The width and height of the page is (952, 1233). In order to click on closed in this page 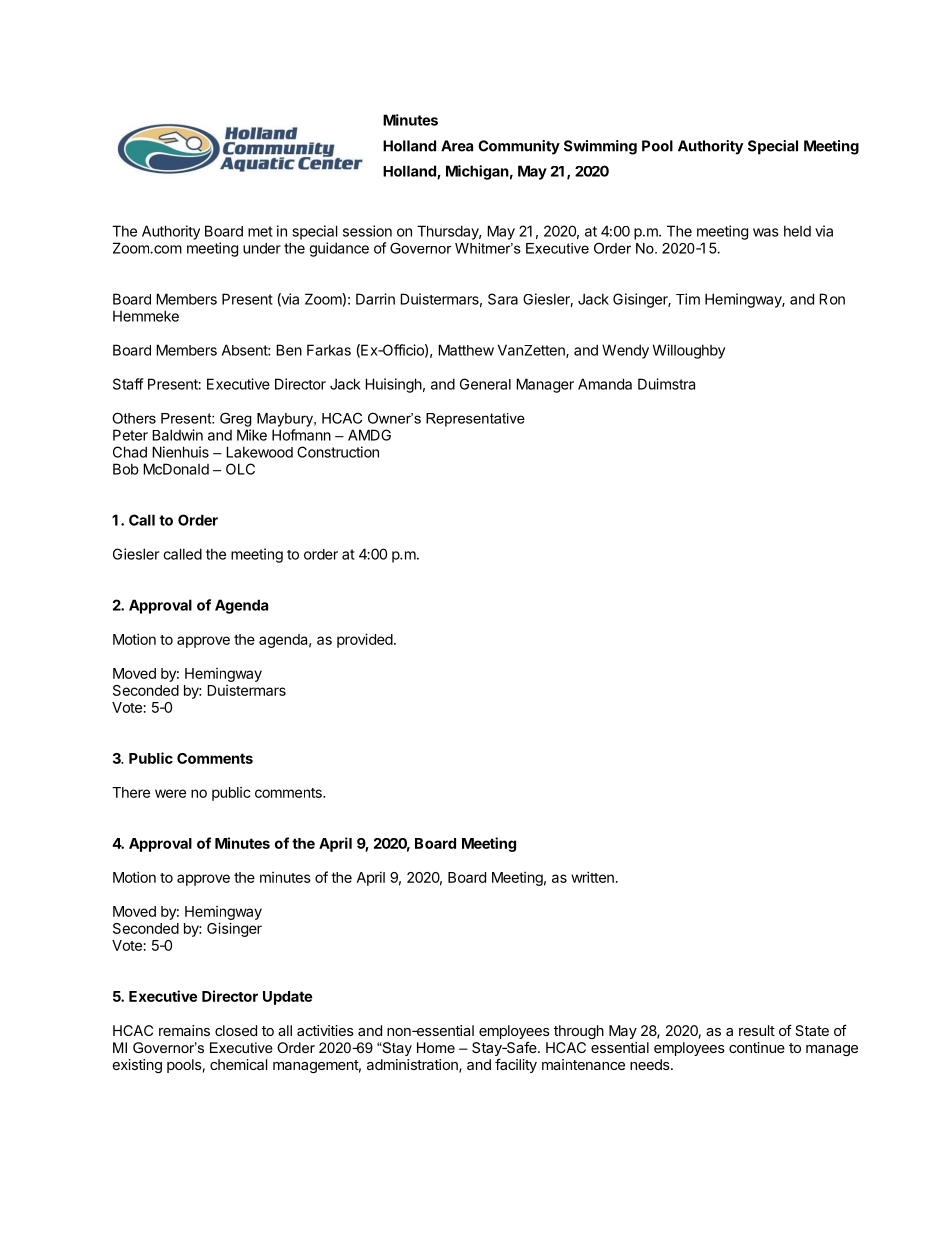, I will do `click(236, 1030)`.
